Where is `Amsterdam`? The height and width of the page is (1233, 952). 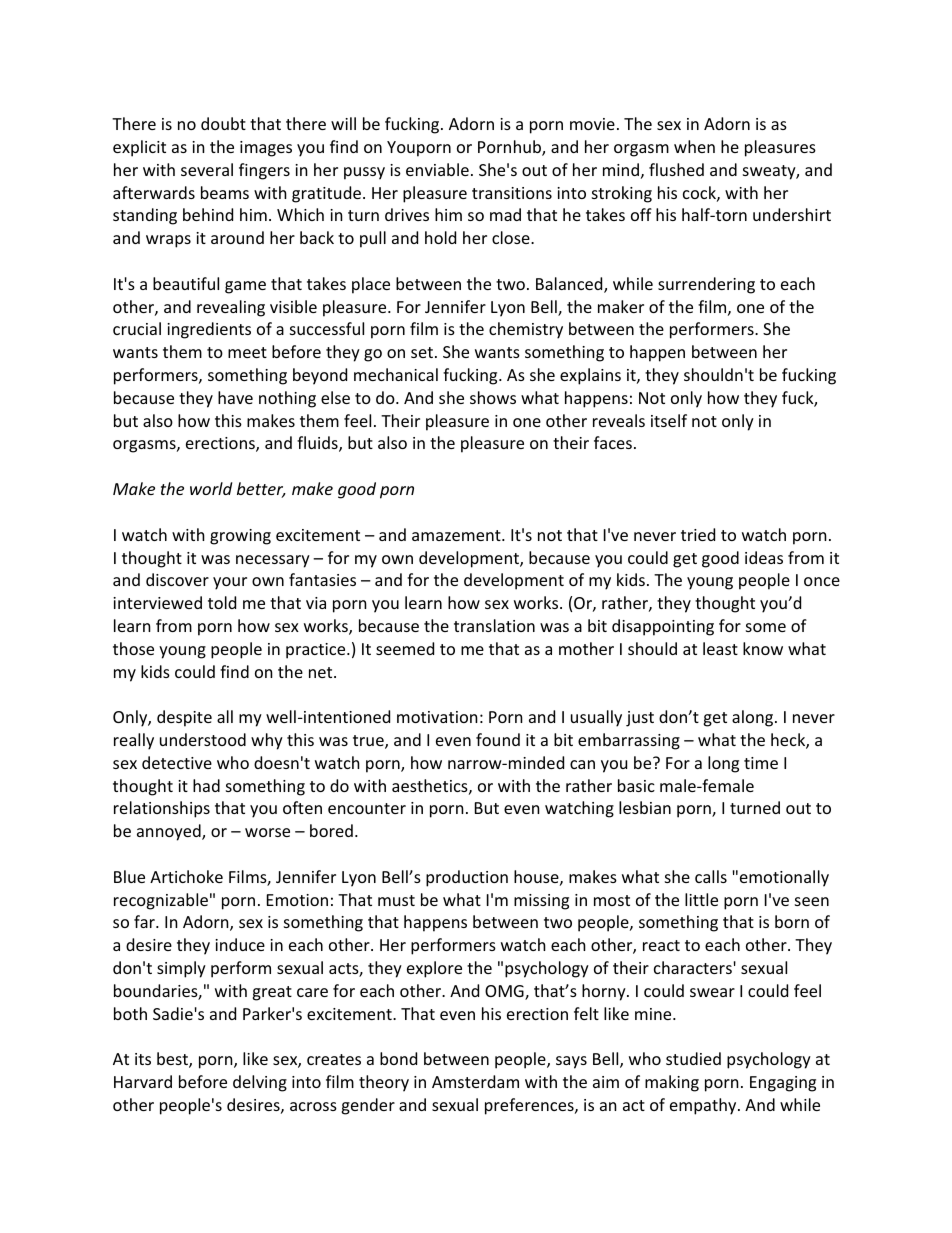
Amsterdam is located at coordinates (475, 1081).
